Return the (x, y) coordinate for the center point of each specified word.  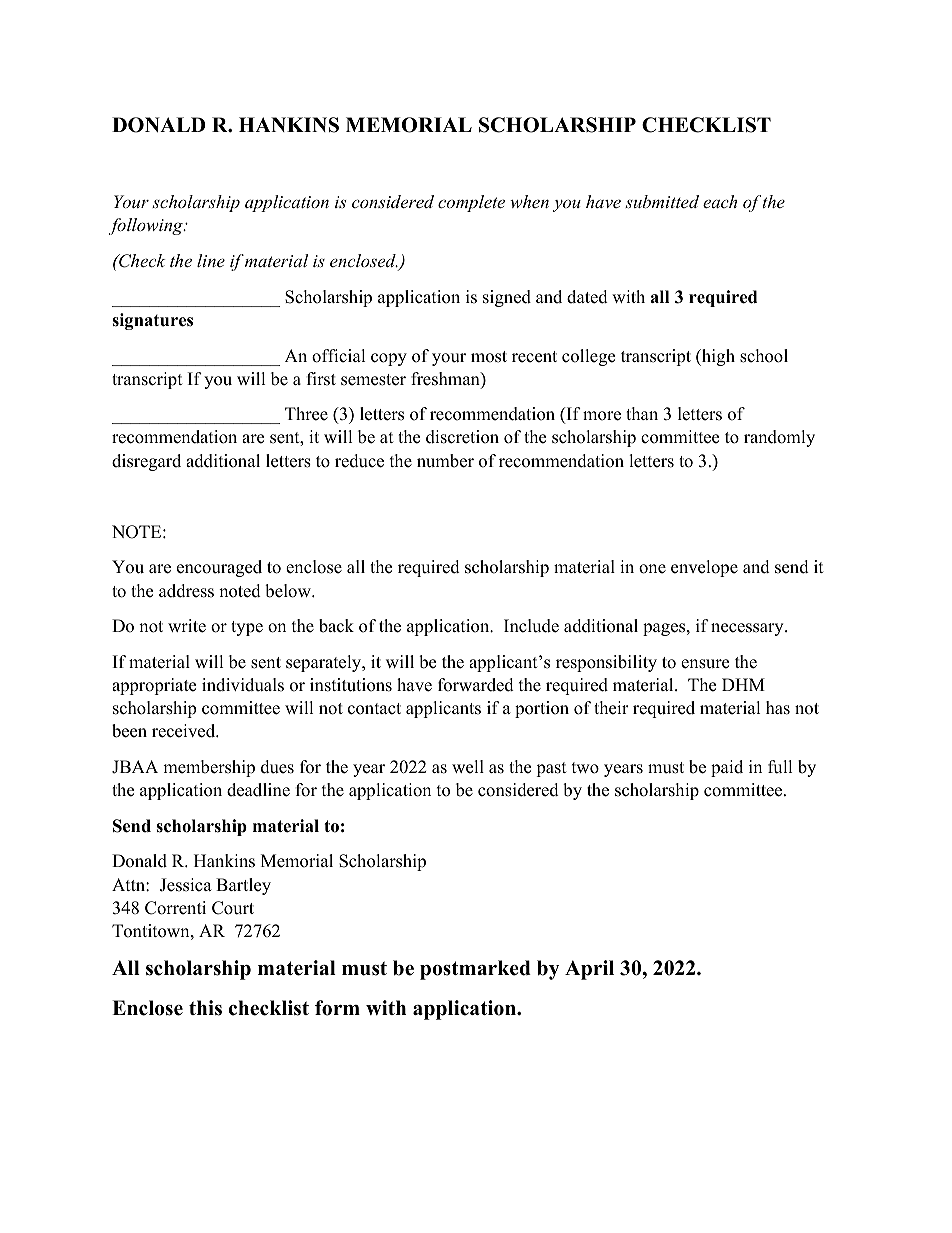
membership (209, 768)
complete (471, 203)
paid (727, 768)
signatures (152, 321)
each (720, 201)
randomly (779, 438)
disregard (146, 462)
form (337, 1008)
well (468, 767)
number (445, 461)
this (205, 1008)
